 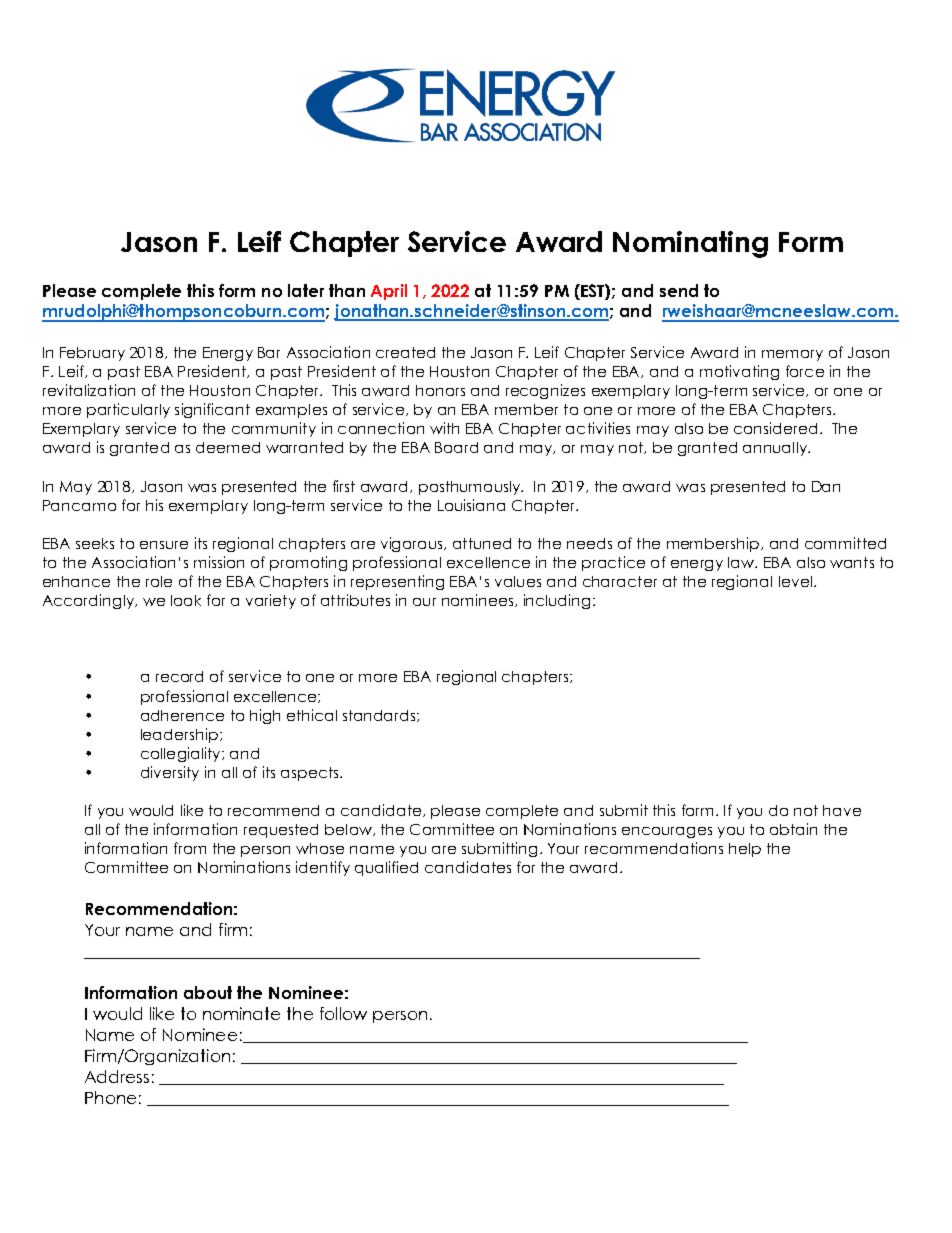 What do you see at coordinates (117, 1076) in the image?
I see `Address` at bounding box center [117, 1076].
